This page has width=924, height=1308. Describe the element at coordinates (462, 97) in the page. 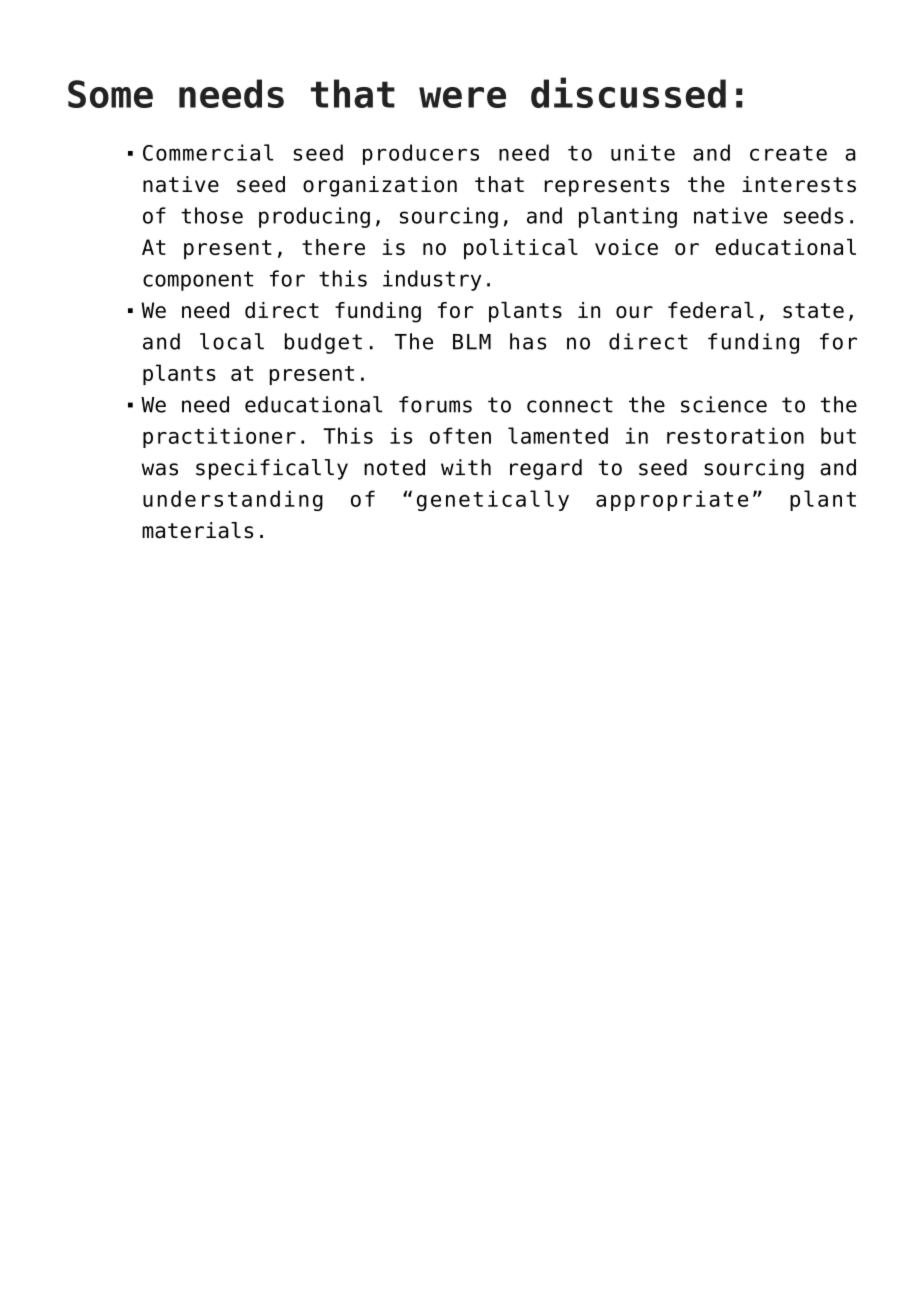

I see `were` at that location.
